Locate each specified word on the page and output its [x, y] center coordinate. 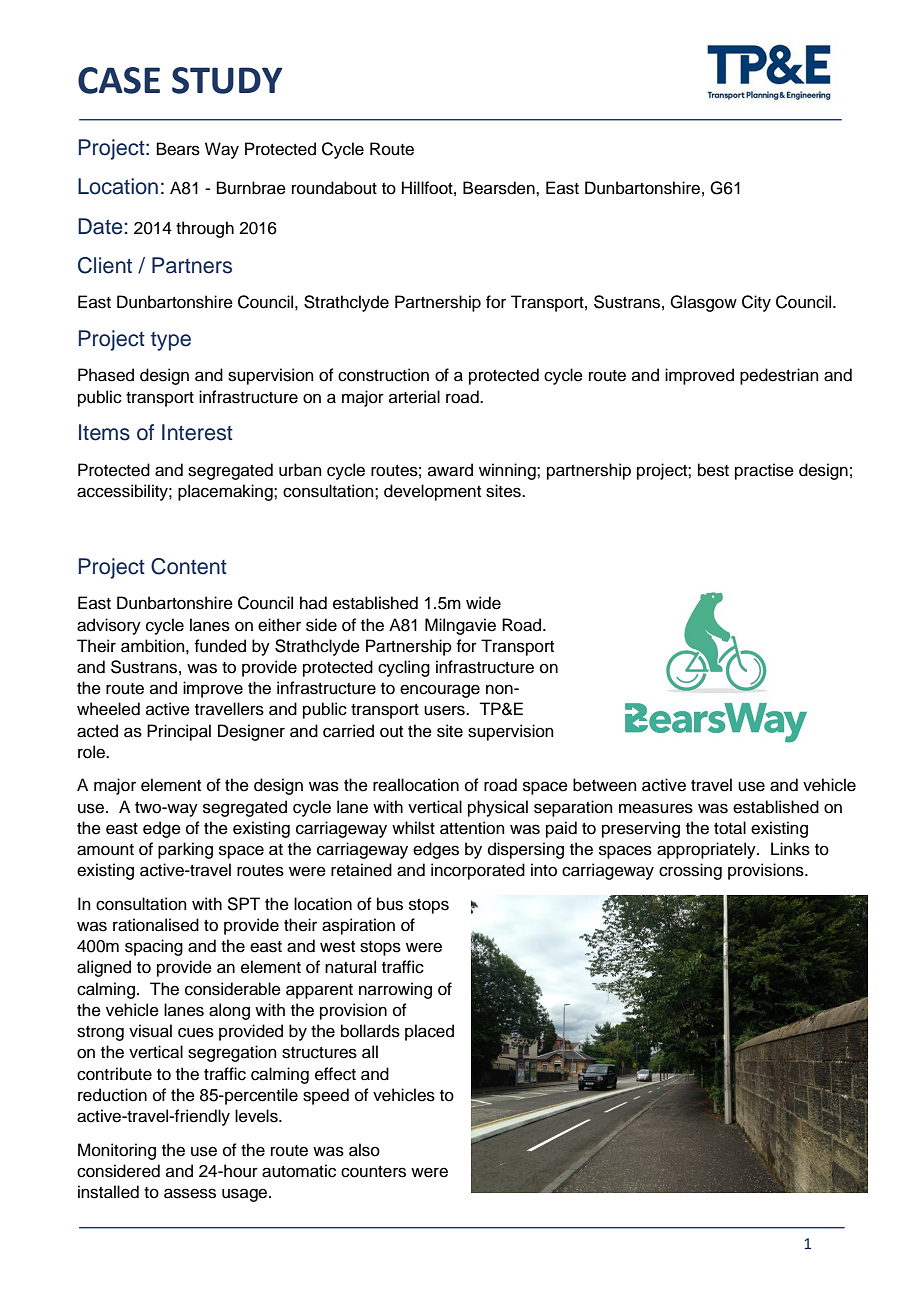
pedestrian [779, 376]
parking [185, 850]
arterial [414, 397]
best [713, 470]
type [171, 341]
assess [190, 1193]
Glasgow [703, 303]
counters [373, 1172]
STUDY [227, 80]
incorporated [478, 871]
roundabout [334, 188]
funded [220, 646]
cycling [404, 668]
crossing [690, 871]
